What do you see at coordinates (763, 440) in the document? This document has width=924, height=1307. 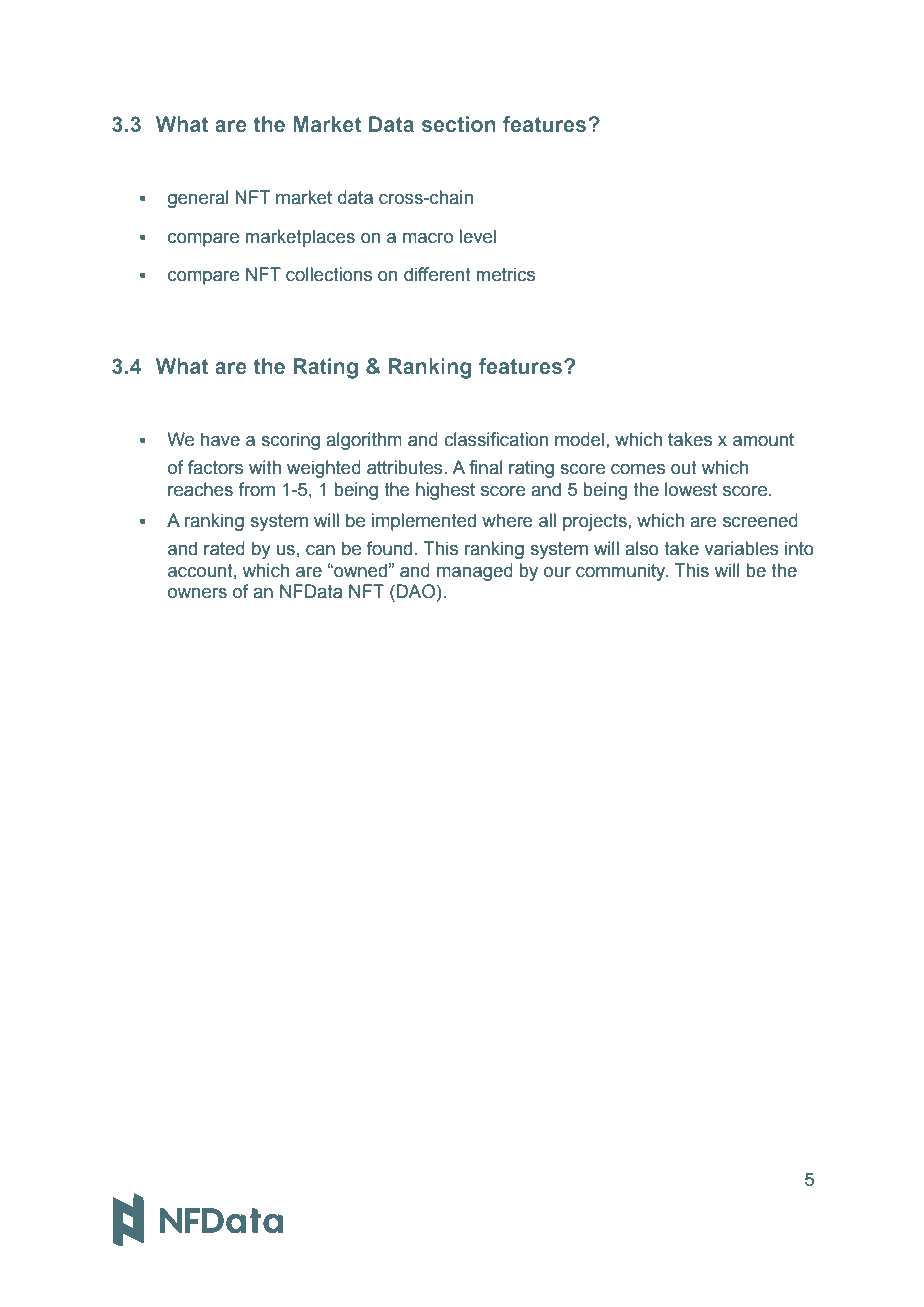 I see `amount` at bounding box center [763, 440].
